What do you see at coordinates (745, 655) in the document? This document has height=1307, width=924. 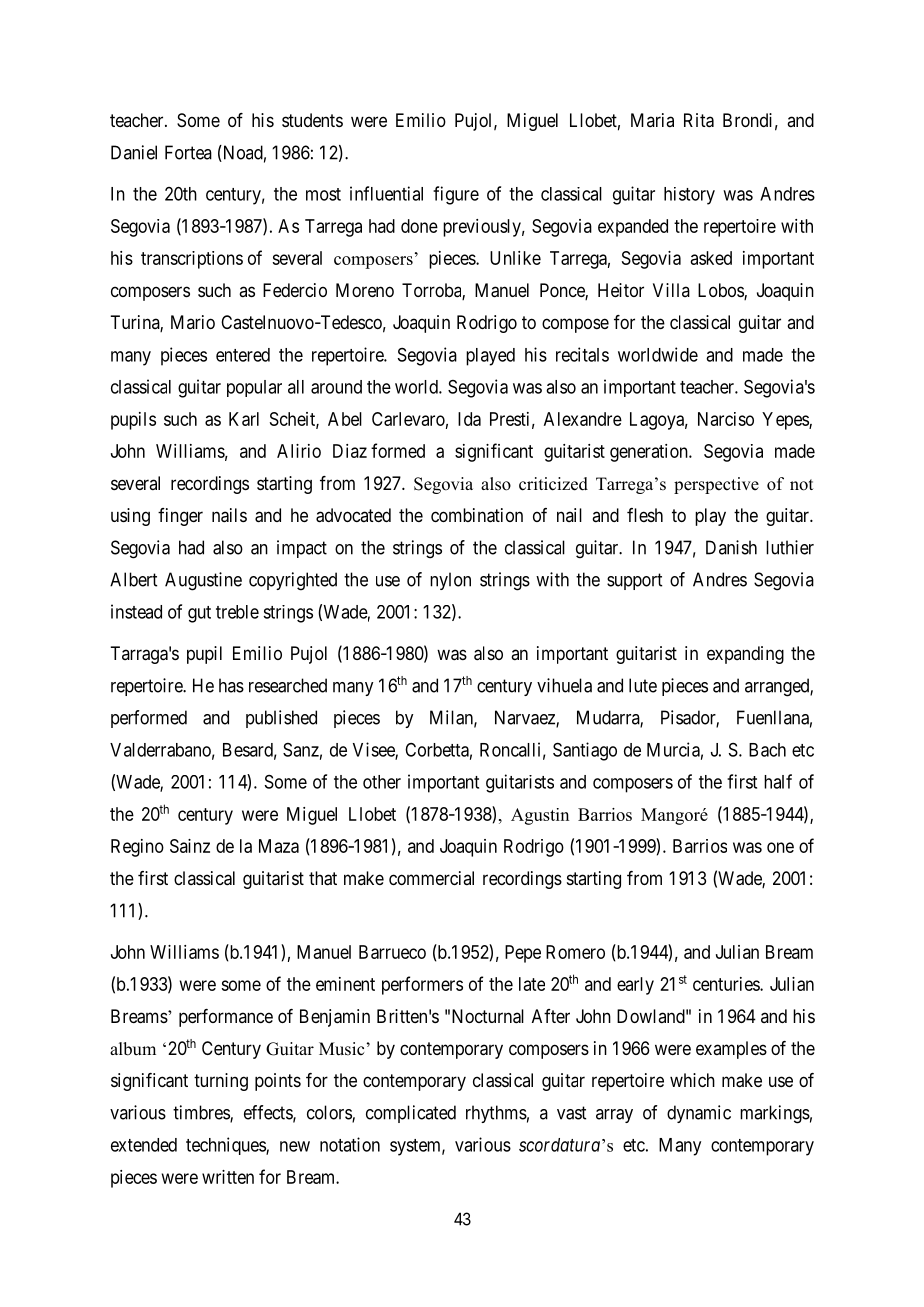 I see `expanding` at bounding box center [745, 655].
